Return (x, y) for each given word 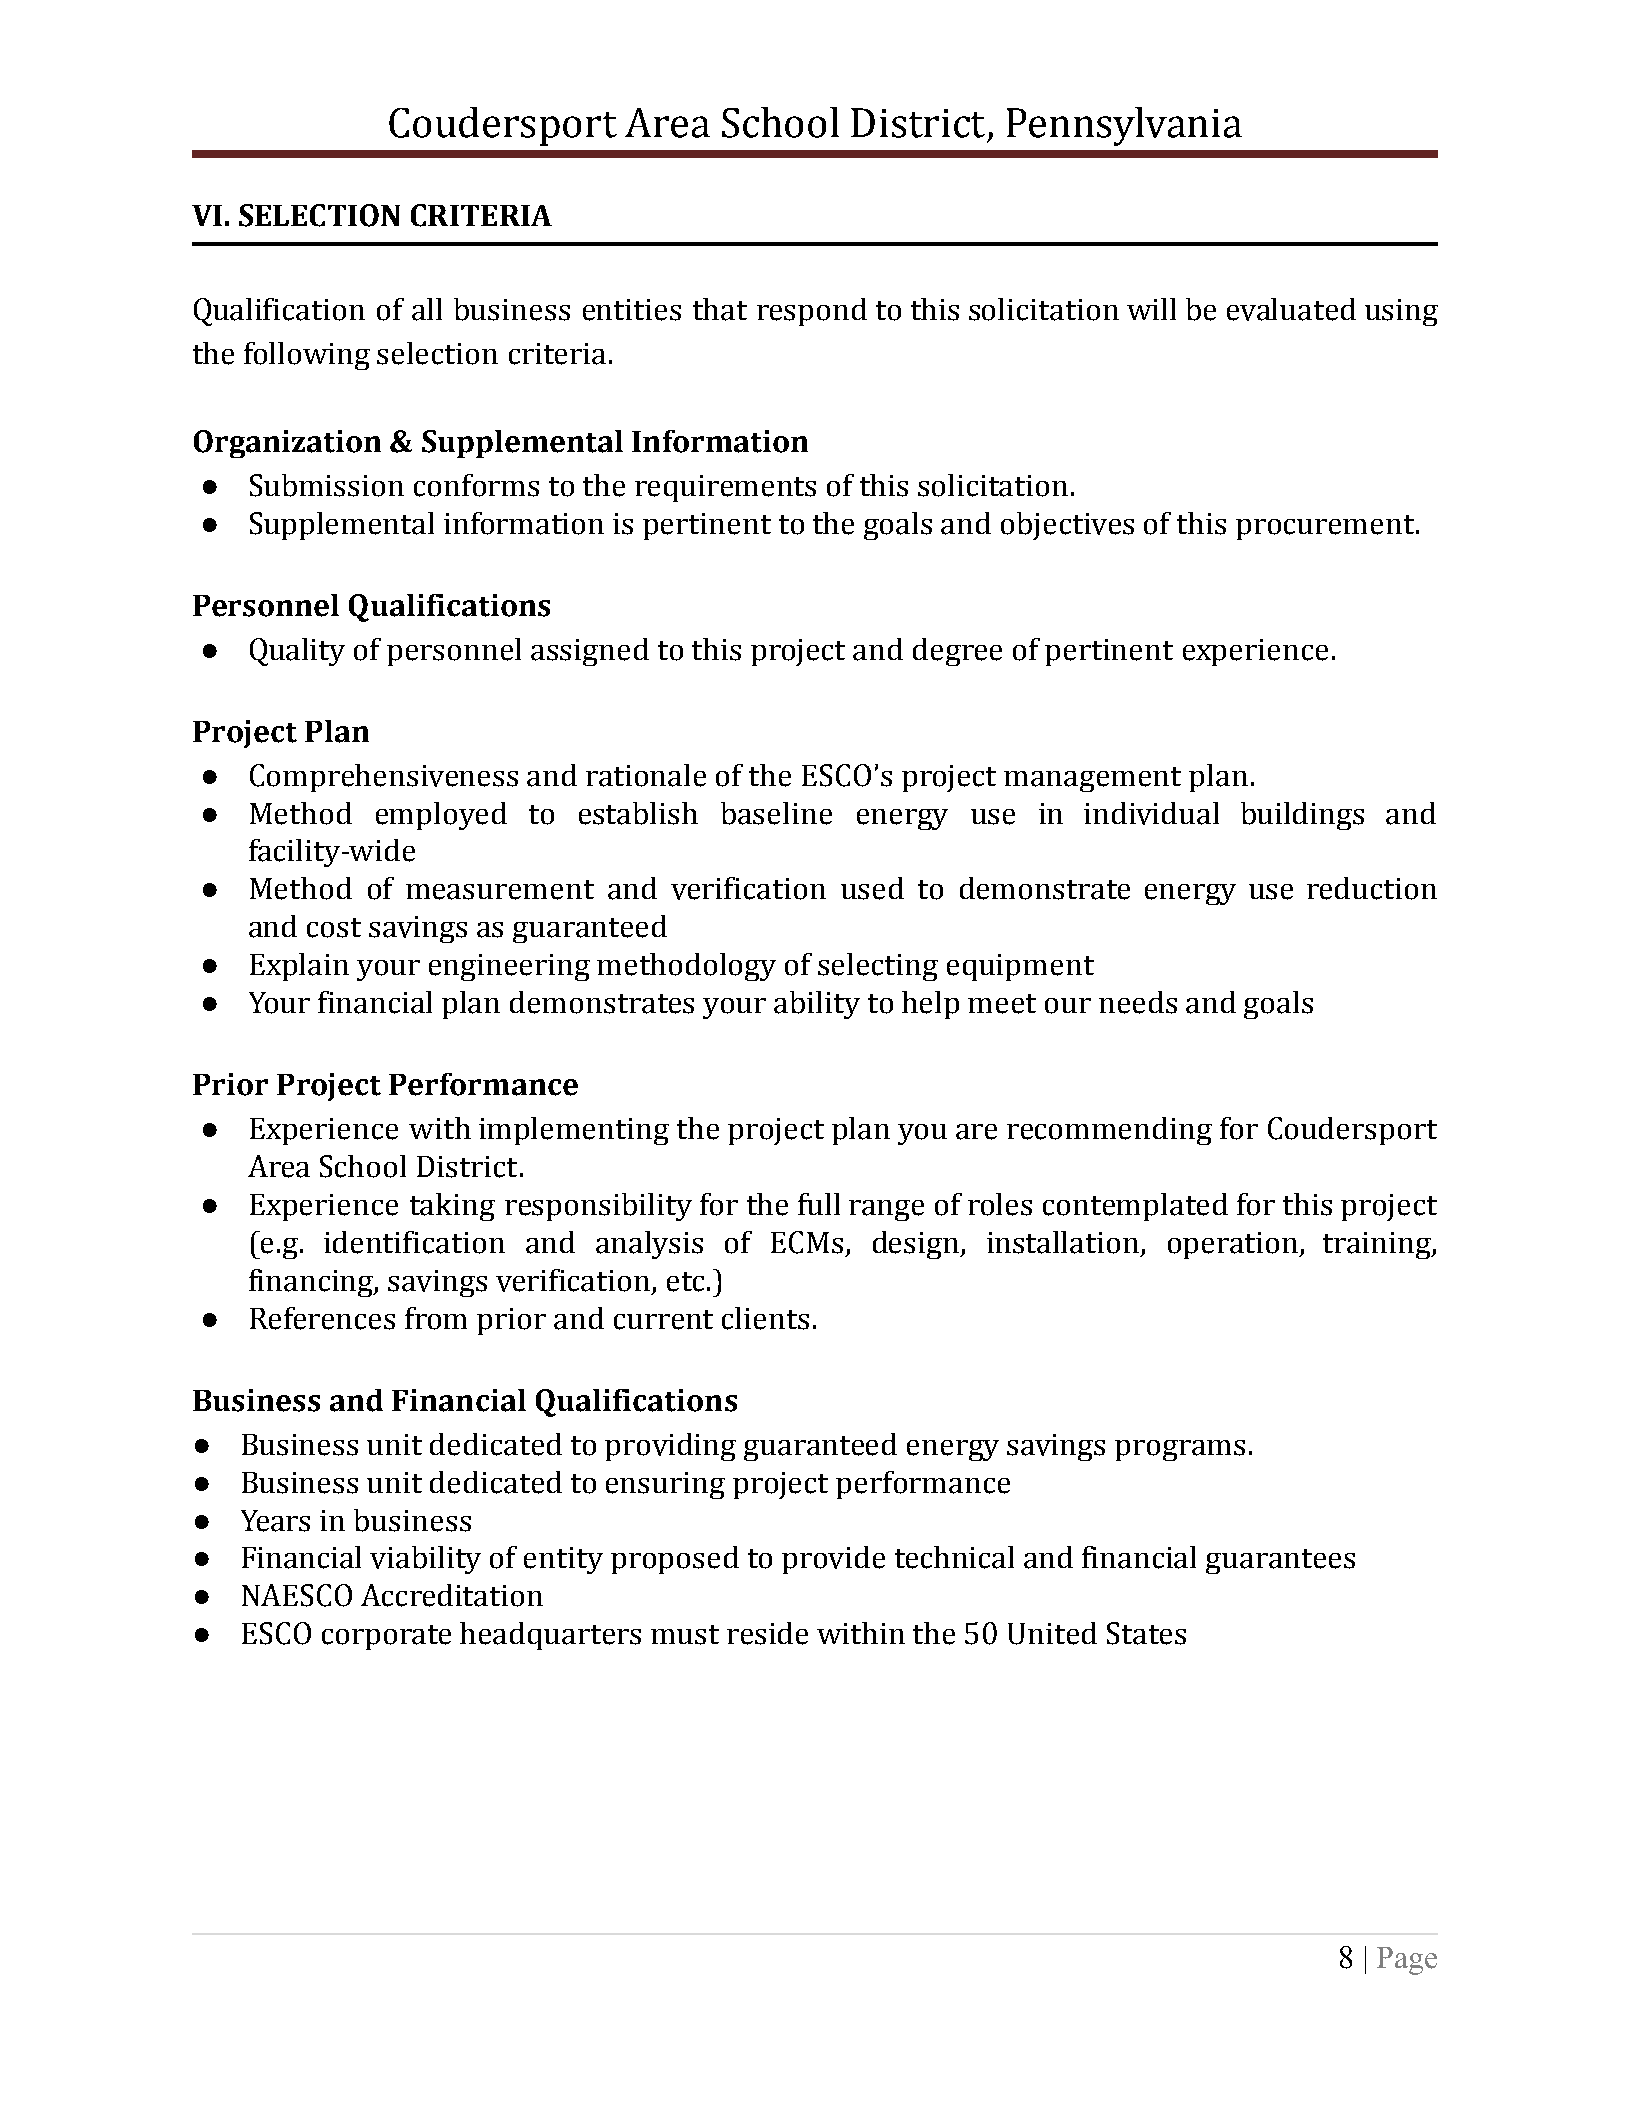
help (930, 1005)
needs (1138, 1002)
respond (812, 312)
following (307, 356)
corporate (386, 1637)
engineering (509, 967)
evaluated (1291, 309)
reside (767, 1633)
